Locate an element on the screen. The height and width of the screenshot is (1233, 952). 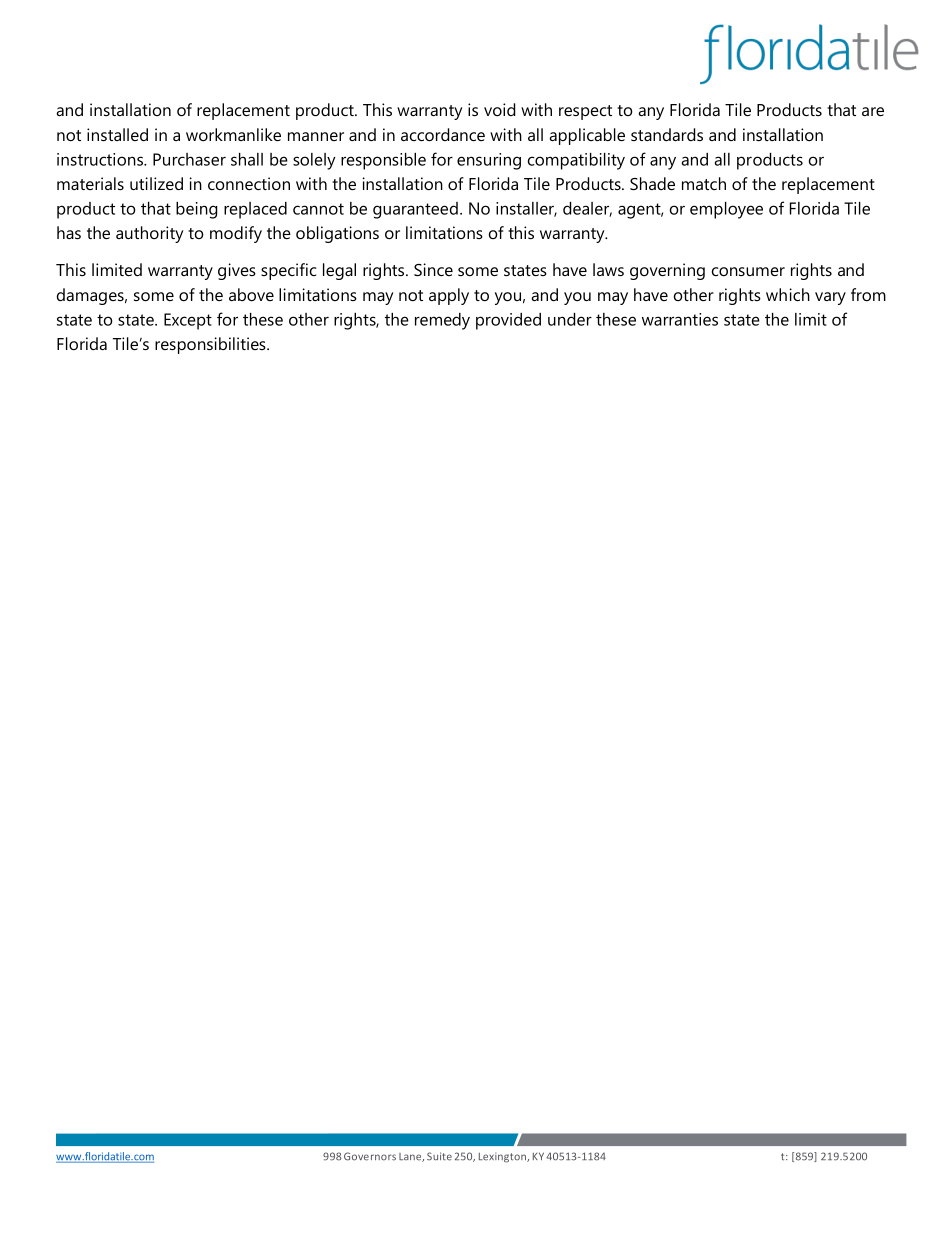
Purchaser is located at coordinates (189, 159).
